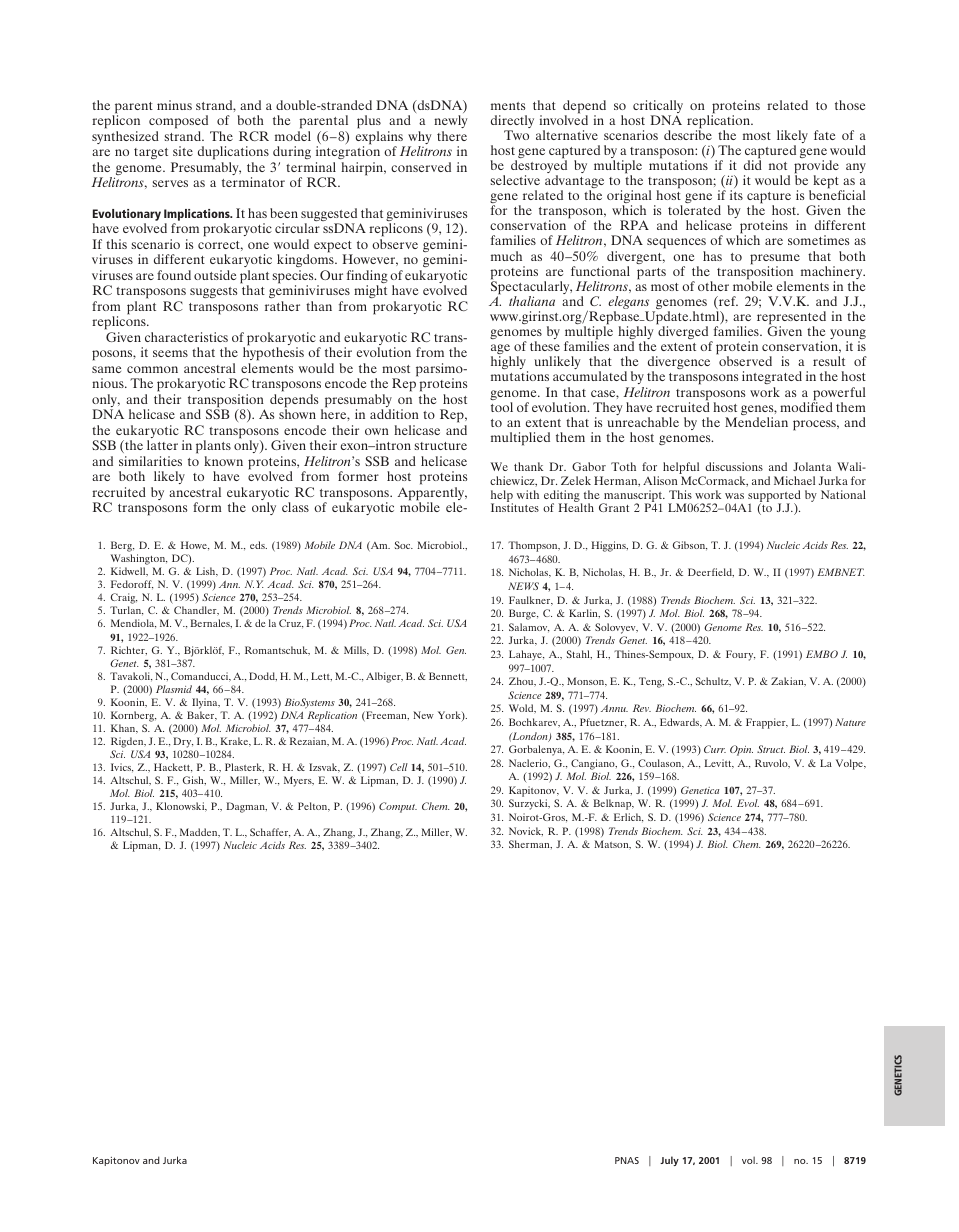 Image resolution: width=959 pixels, height=1232 pixels. What do you see at coordinates (152, 369) in the screenshot?
I see `common` at bounding box center [152, 369].
